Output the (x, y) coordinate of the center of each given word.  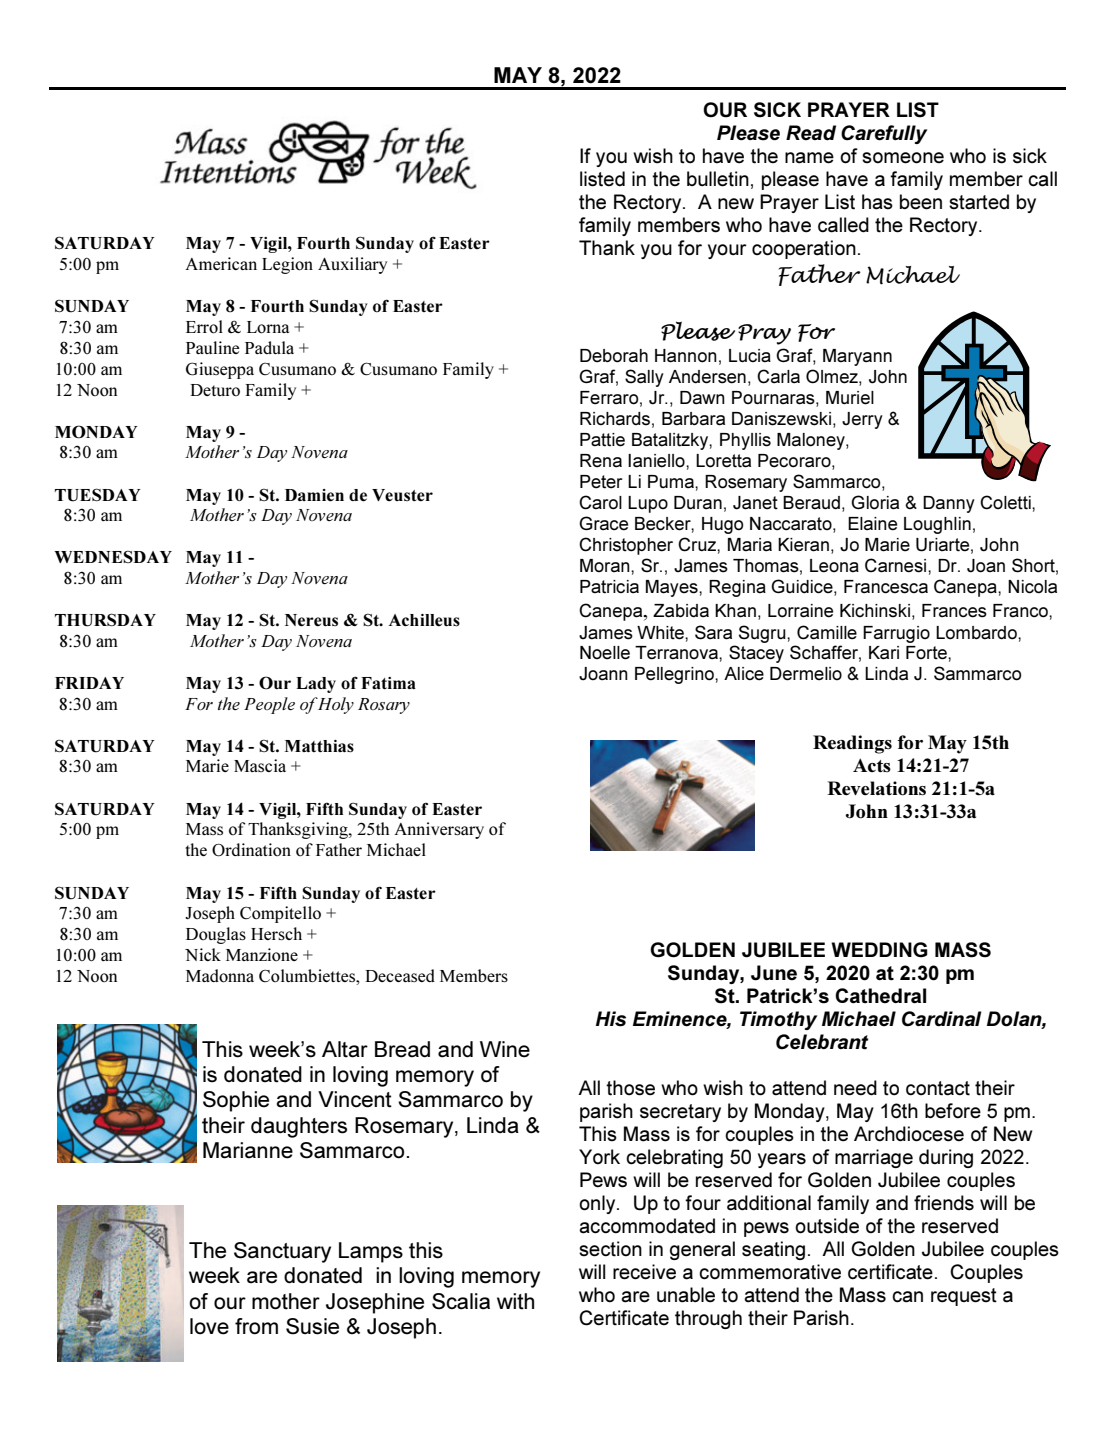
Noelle (605, 653)
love (209, 1326)
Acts (872, 765)
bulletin (718, 179)
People (269, 705)
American (221, 263)
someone (903, 158)
